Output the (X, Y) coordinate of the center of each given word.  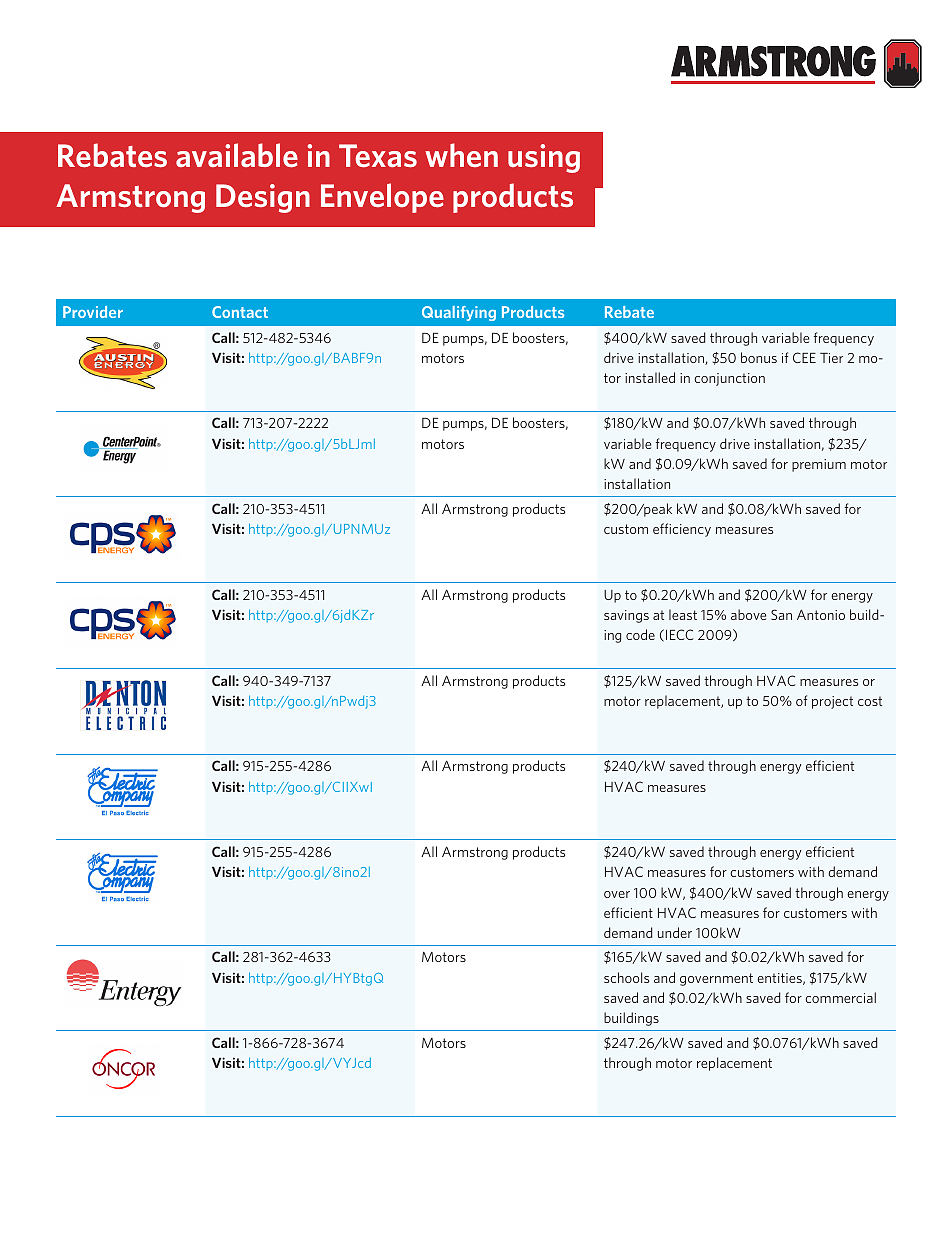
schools (626, 977)
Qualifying (459, 313)
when (461, 155)
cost (870, 701)
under (675, 932)
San (781, 614)
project (832, 702)
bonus (759, 357)
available (237, 155)
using (544, 158)
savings (626, 616)
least (683, 614)
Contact (240, 312)
